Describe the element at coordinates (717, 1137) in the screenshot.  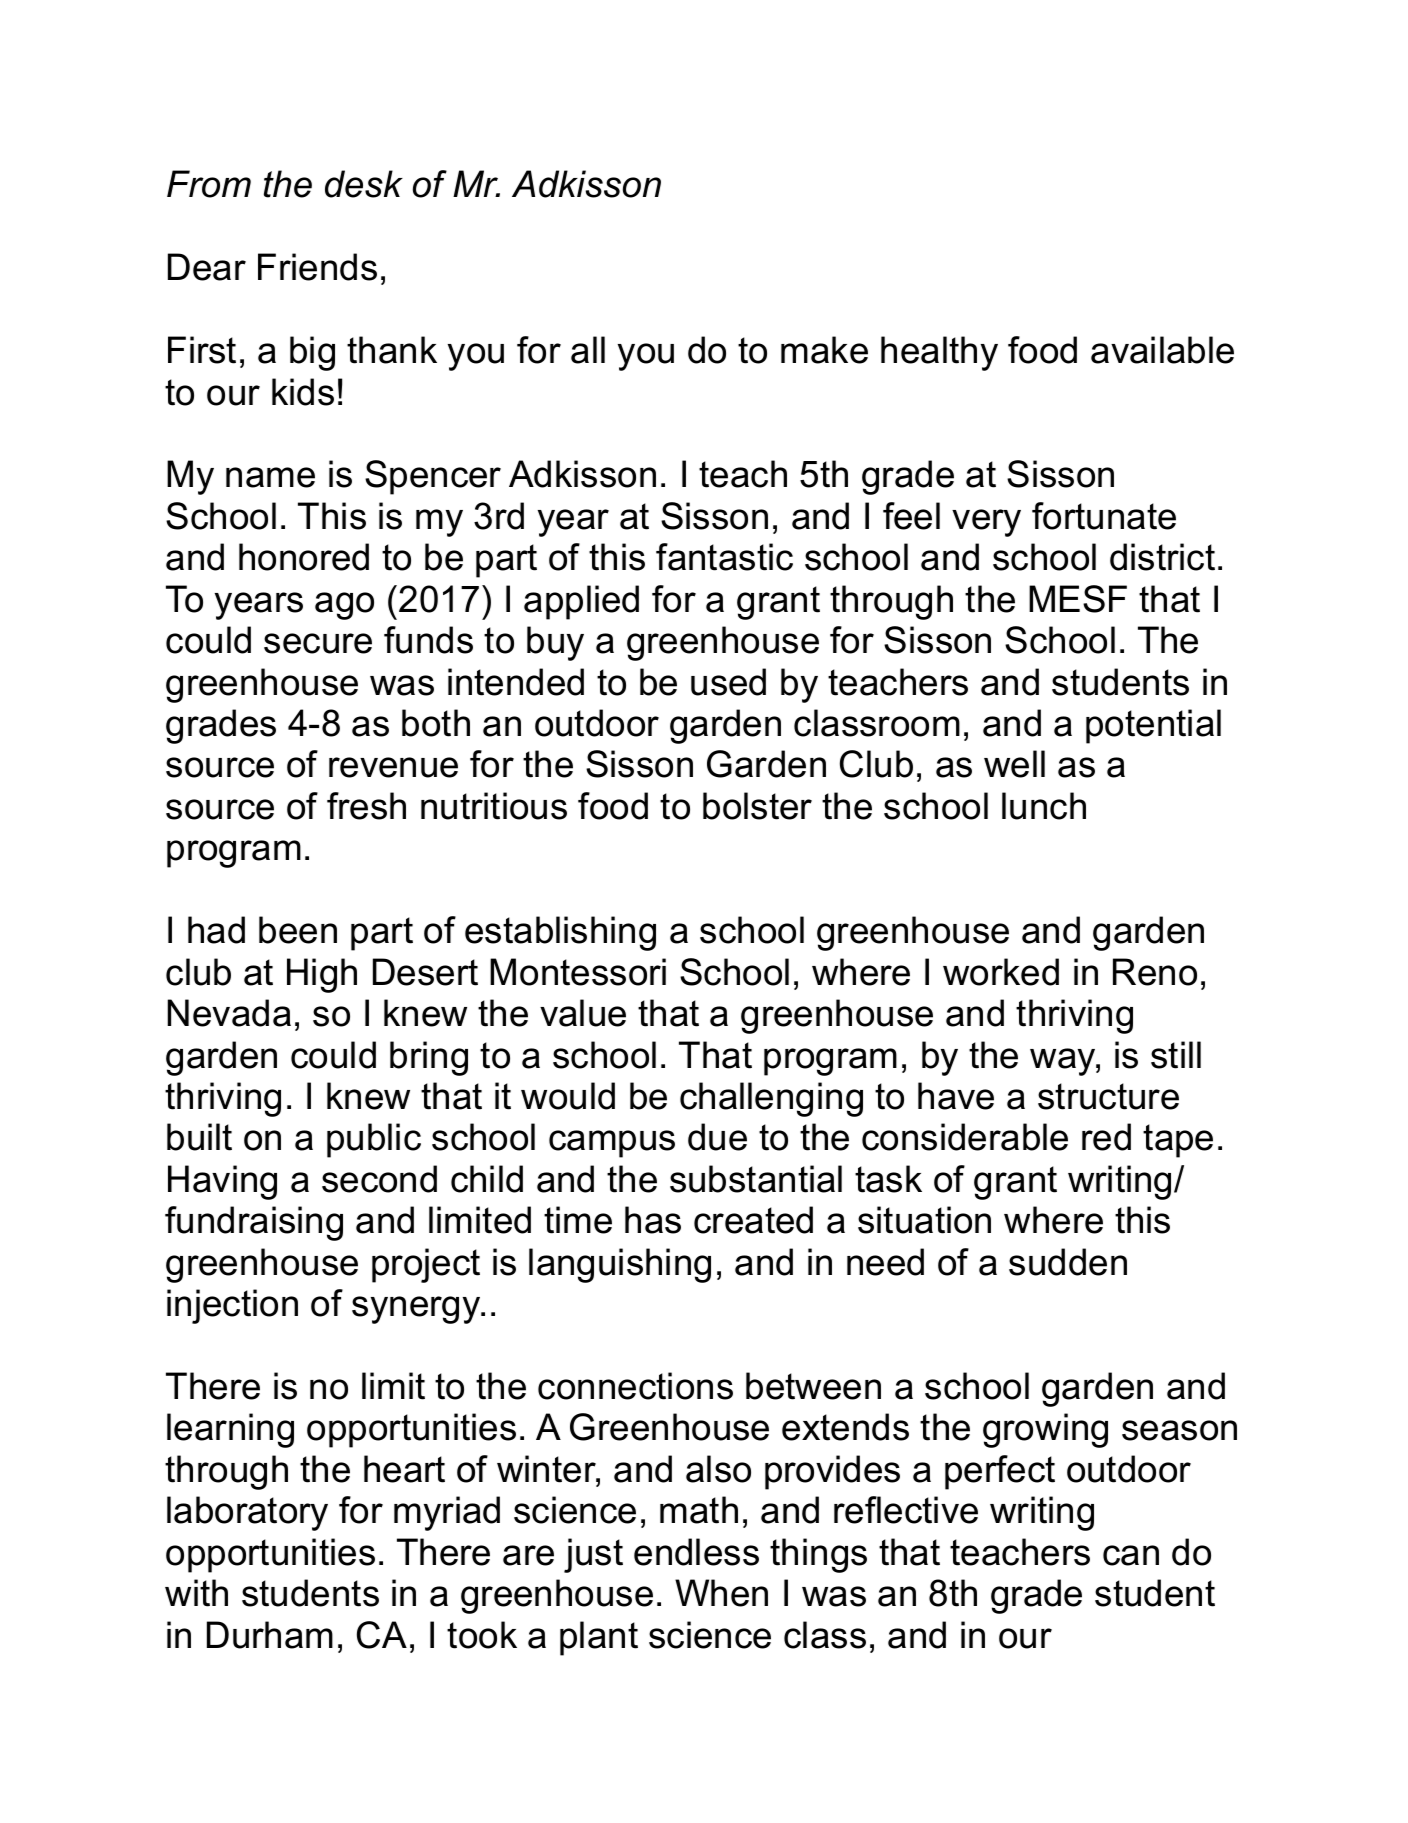
I see `due` at that location.
